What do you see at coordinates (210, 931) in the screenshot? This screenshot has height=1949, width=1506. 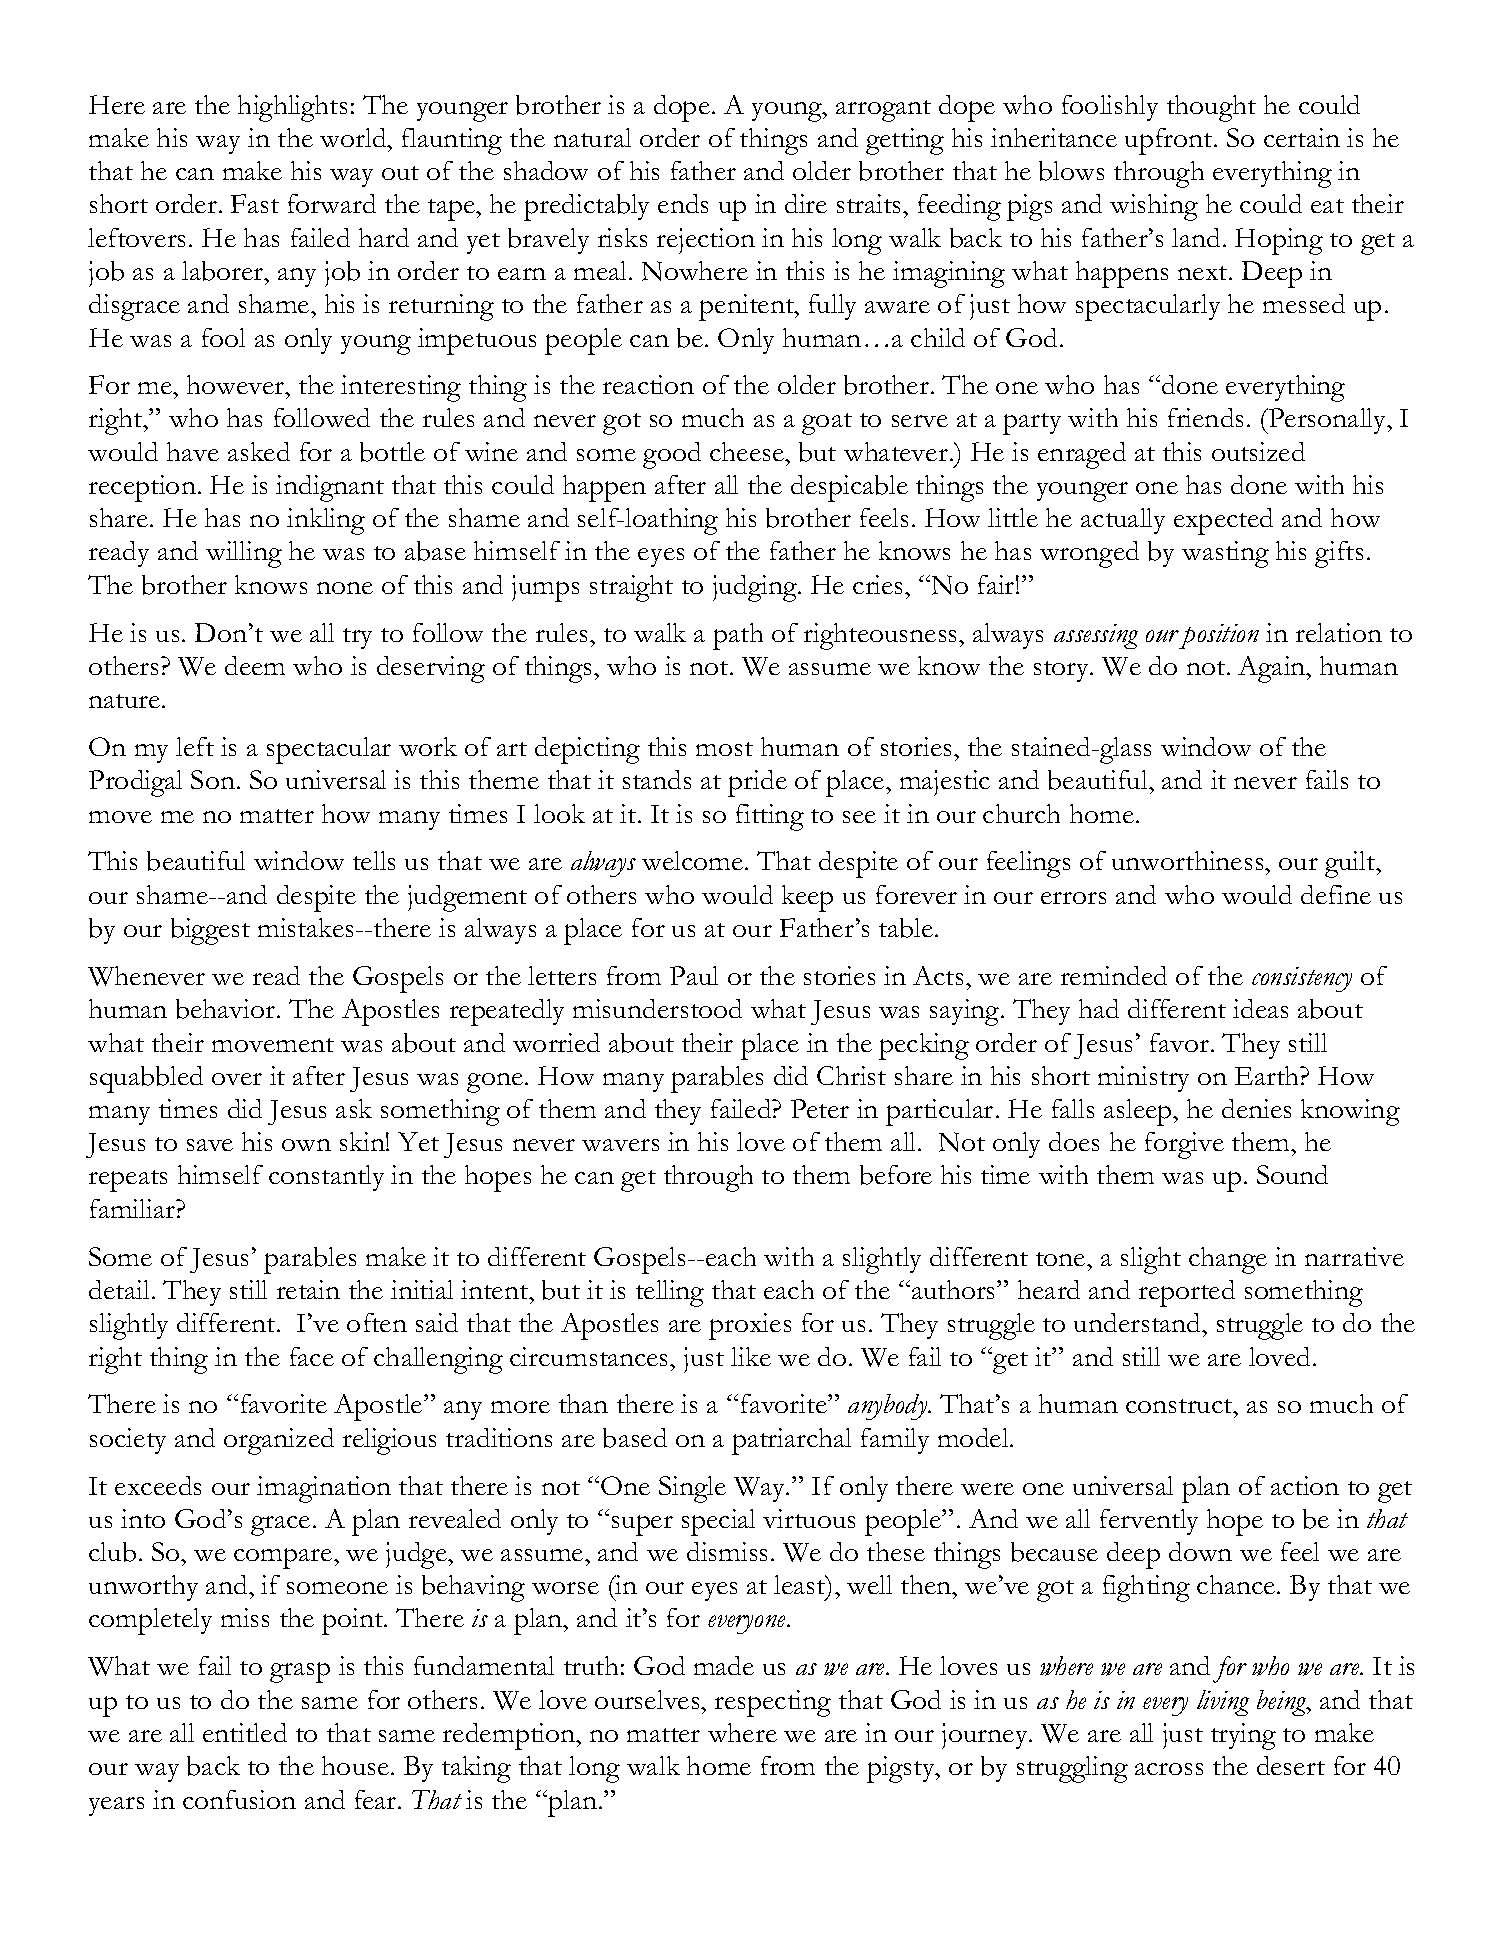 I see `biggest` at bounding box center [210, 931].
